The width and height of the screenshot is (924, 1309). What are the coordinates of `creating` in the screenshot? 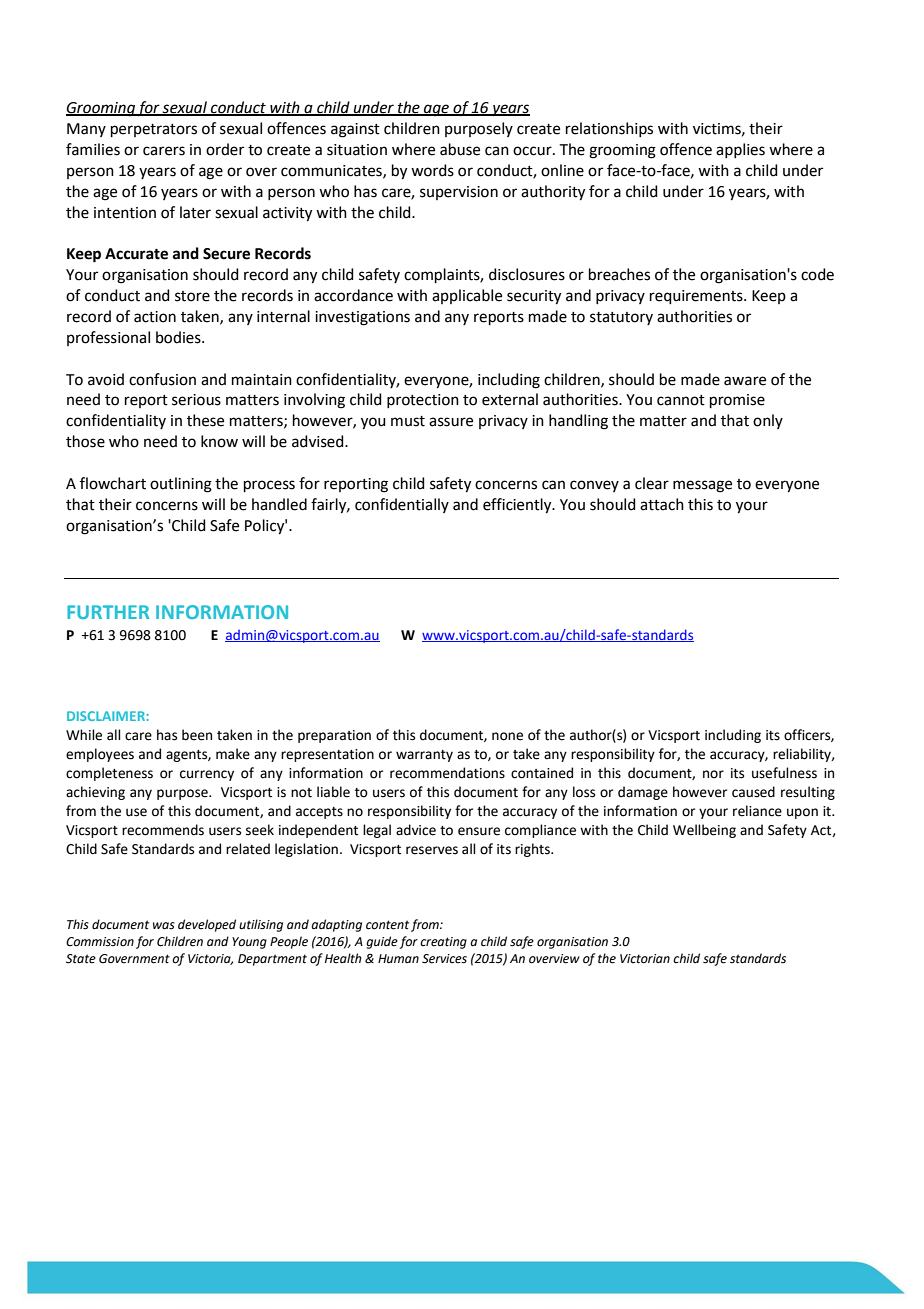 It's located at (443, 943).
